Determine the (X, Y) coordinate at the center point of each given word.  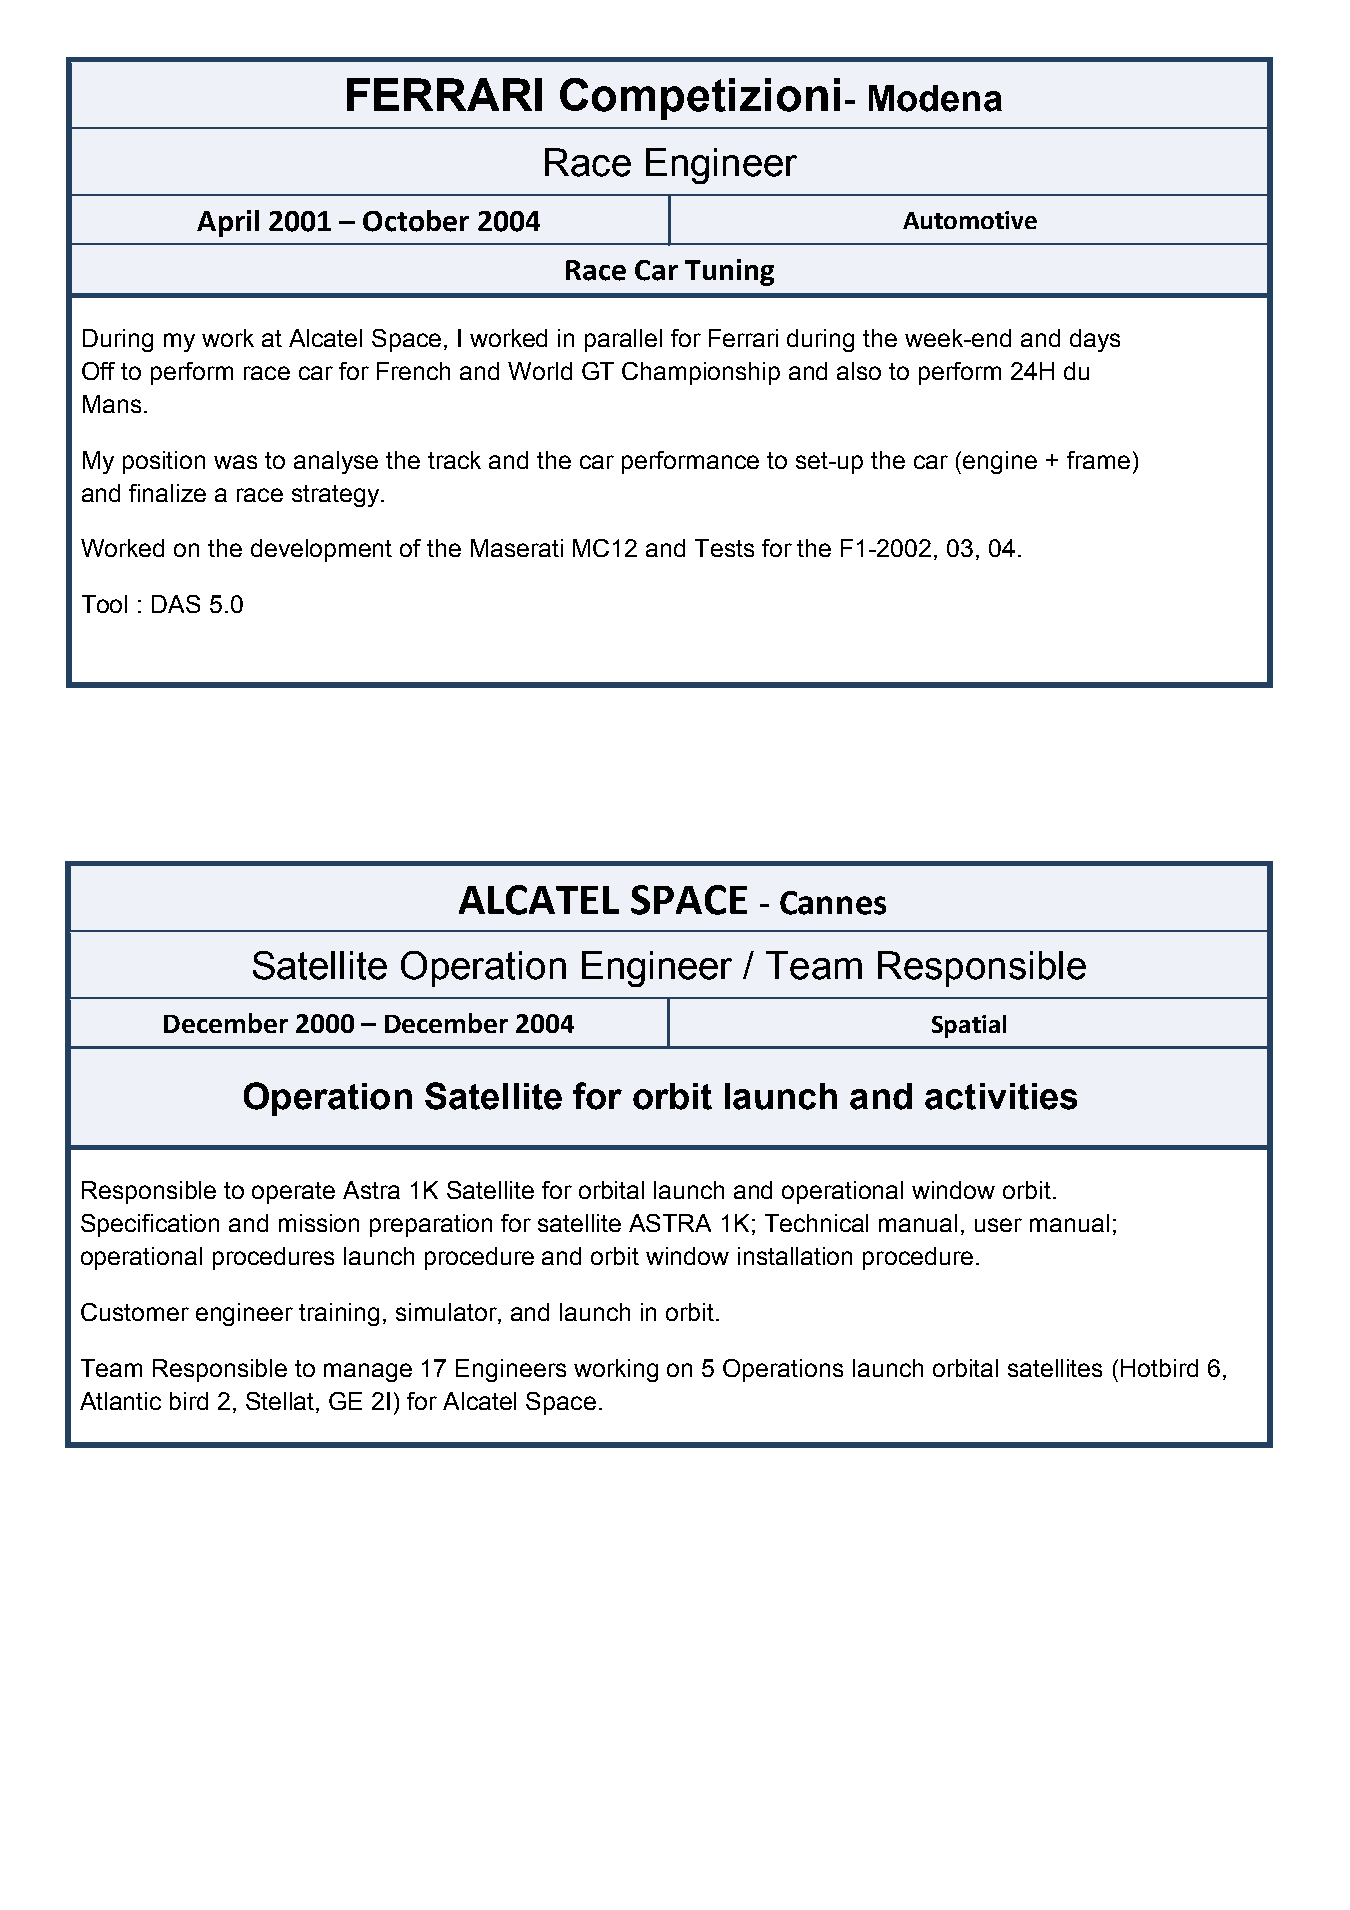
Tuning (729, 272)
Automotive (970, 220)
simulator (447, 1313)
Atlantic (120, 1401)
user (998, 1225)
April (228, 223)
